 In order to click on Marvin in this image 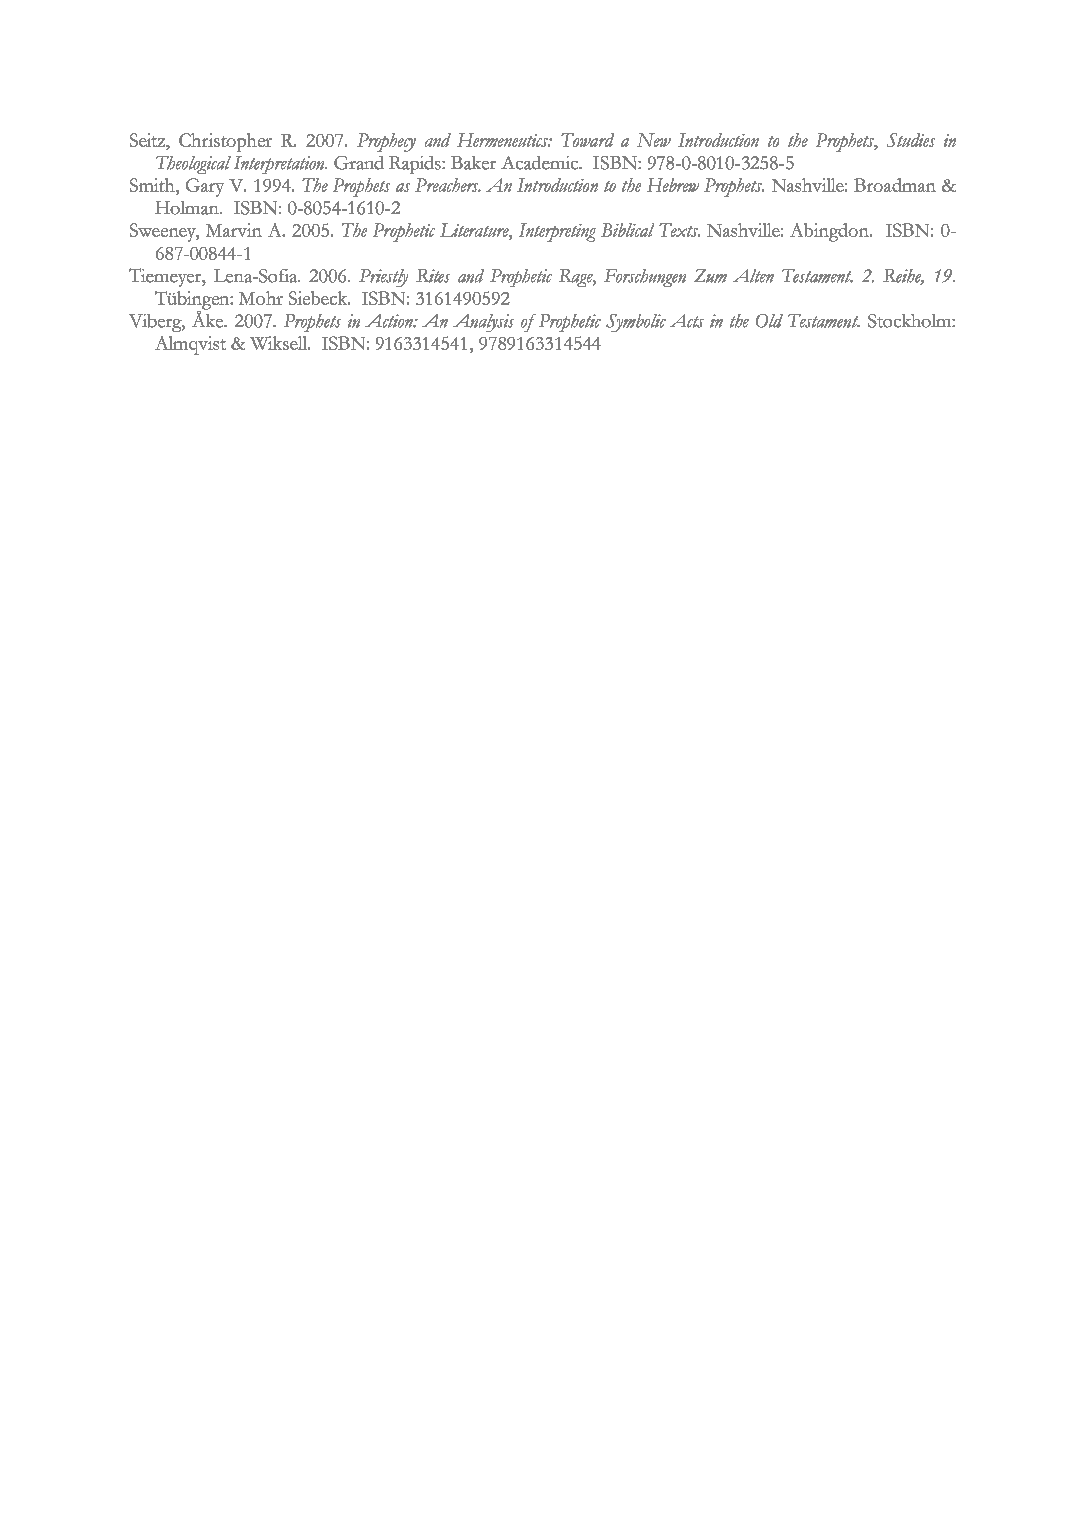, I will do `click(234, 230)`.
